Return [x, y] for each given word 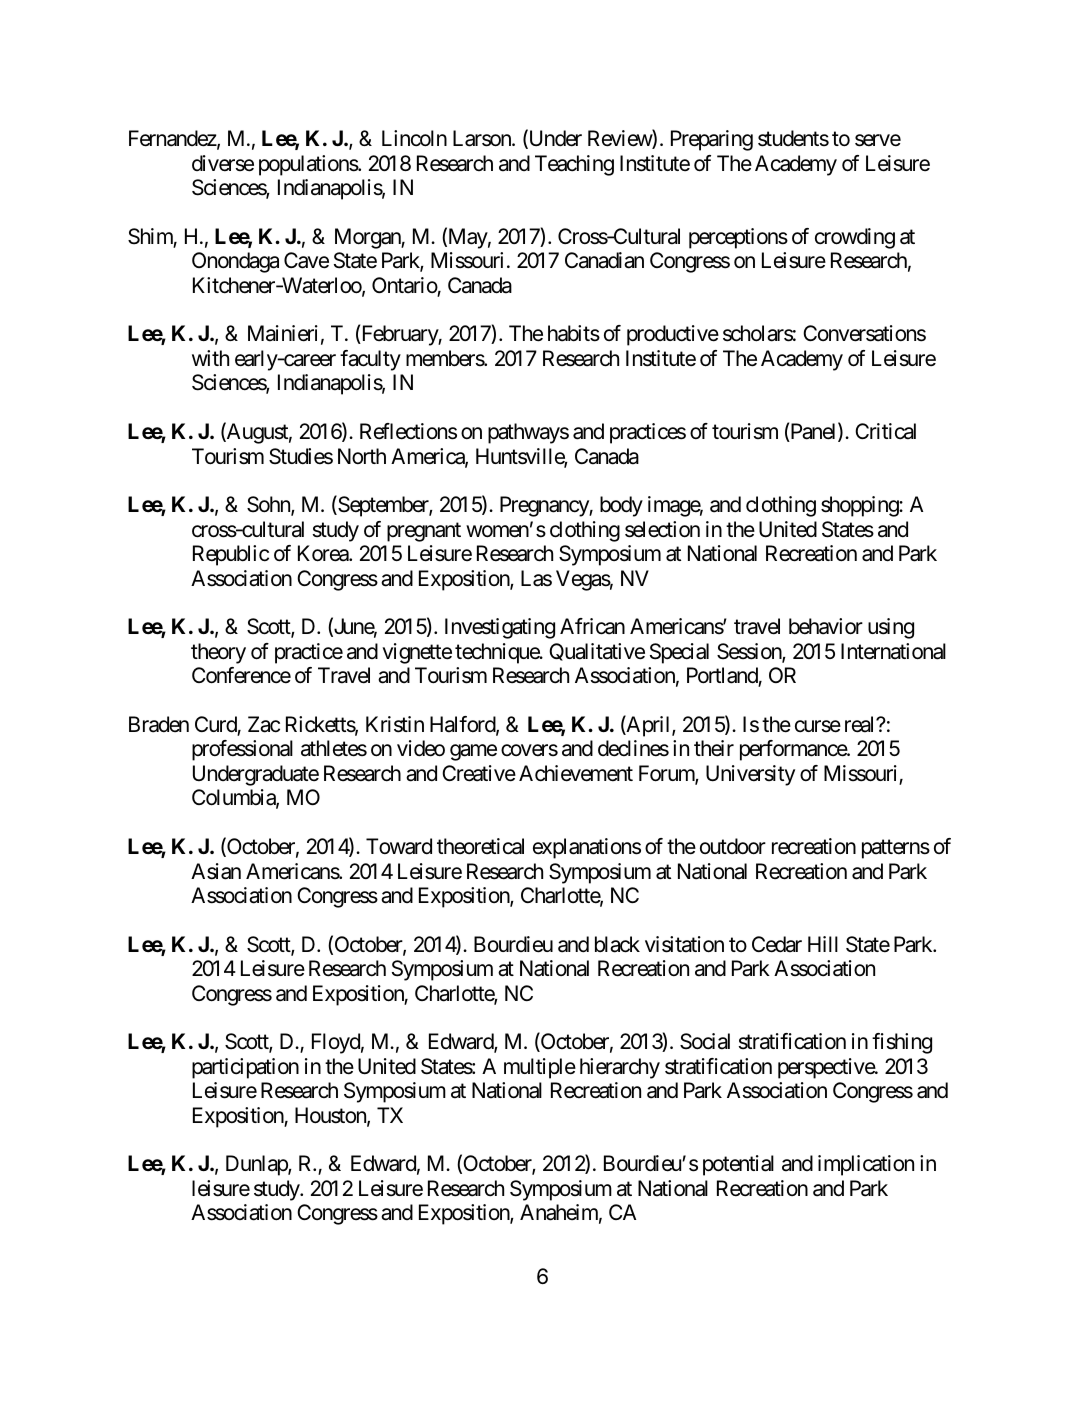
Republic [231, 555]
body [621, 506]
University [750, 775]
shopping [860, 506]
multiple [540, 1068]
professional [242, 750]
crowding [855, 238]
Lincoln [414, 138]
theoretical [480, 846]
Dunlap [257, 1165]
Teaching [574, 165]
